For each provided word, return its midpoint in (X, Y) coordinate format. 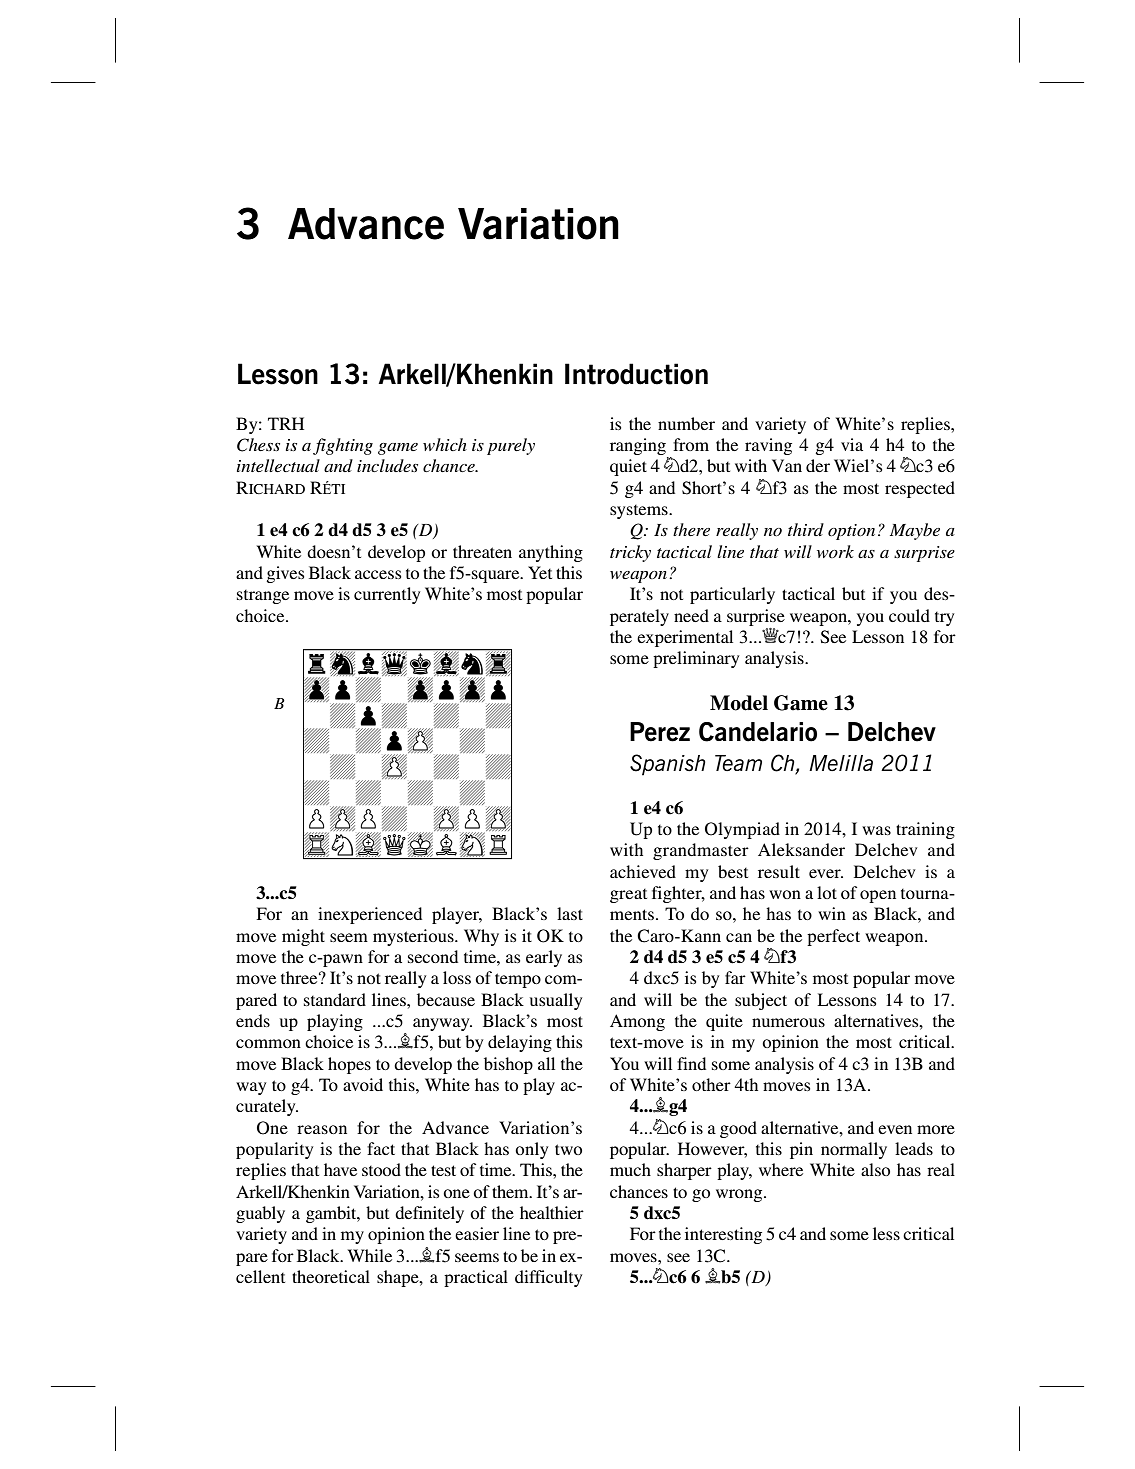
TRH (286, 423)
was (876, 830)
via (852, 444)
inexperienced (370, 915)
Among (637, 1022)
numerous (788, 1022)
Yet (540, 572)
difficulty (548, 1278)
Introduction (636, 374)
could (909, 615)
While (370, 1255)
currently (387, 595)
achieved (643, 871)
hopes (349, 1065)
